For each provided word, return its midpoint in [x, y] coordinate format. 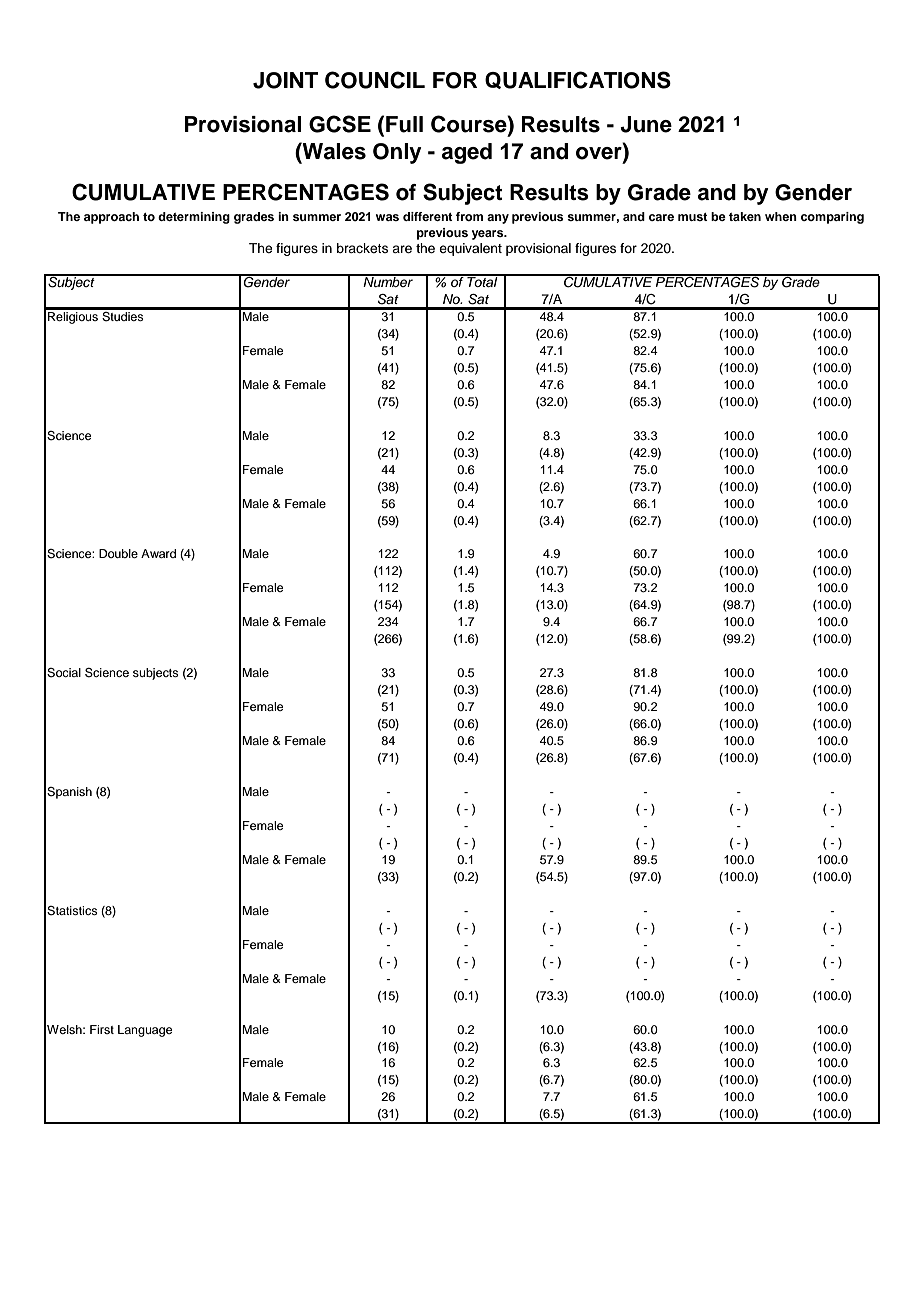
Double [118, 553]
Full [404, 124]
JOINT [285, 80]
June [646, 124]
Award [158, 553]
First [102, 1029]
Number [388, 281]
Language [145, 1031]
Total [482, 281]
